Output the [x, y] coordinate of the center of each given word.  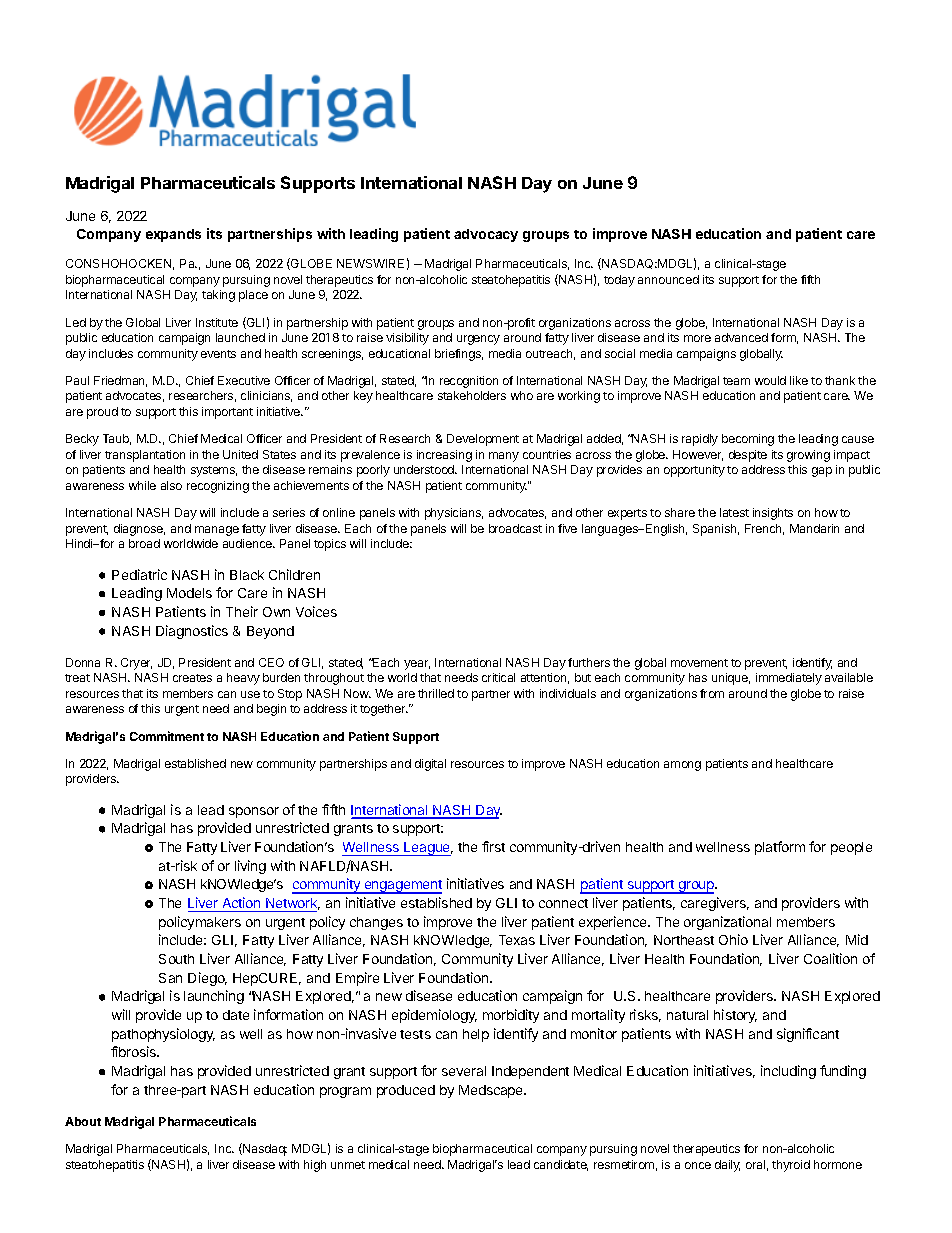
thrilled [436, 693]
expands [173, 235]
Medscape [492, 1091]
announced [668, 279]
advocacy [486, 235]
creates [192, 678]
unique [731, 679]
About [83, 1121]
